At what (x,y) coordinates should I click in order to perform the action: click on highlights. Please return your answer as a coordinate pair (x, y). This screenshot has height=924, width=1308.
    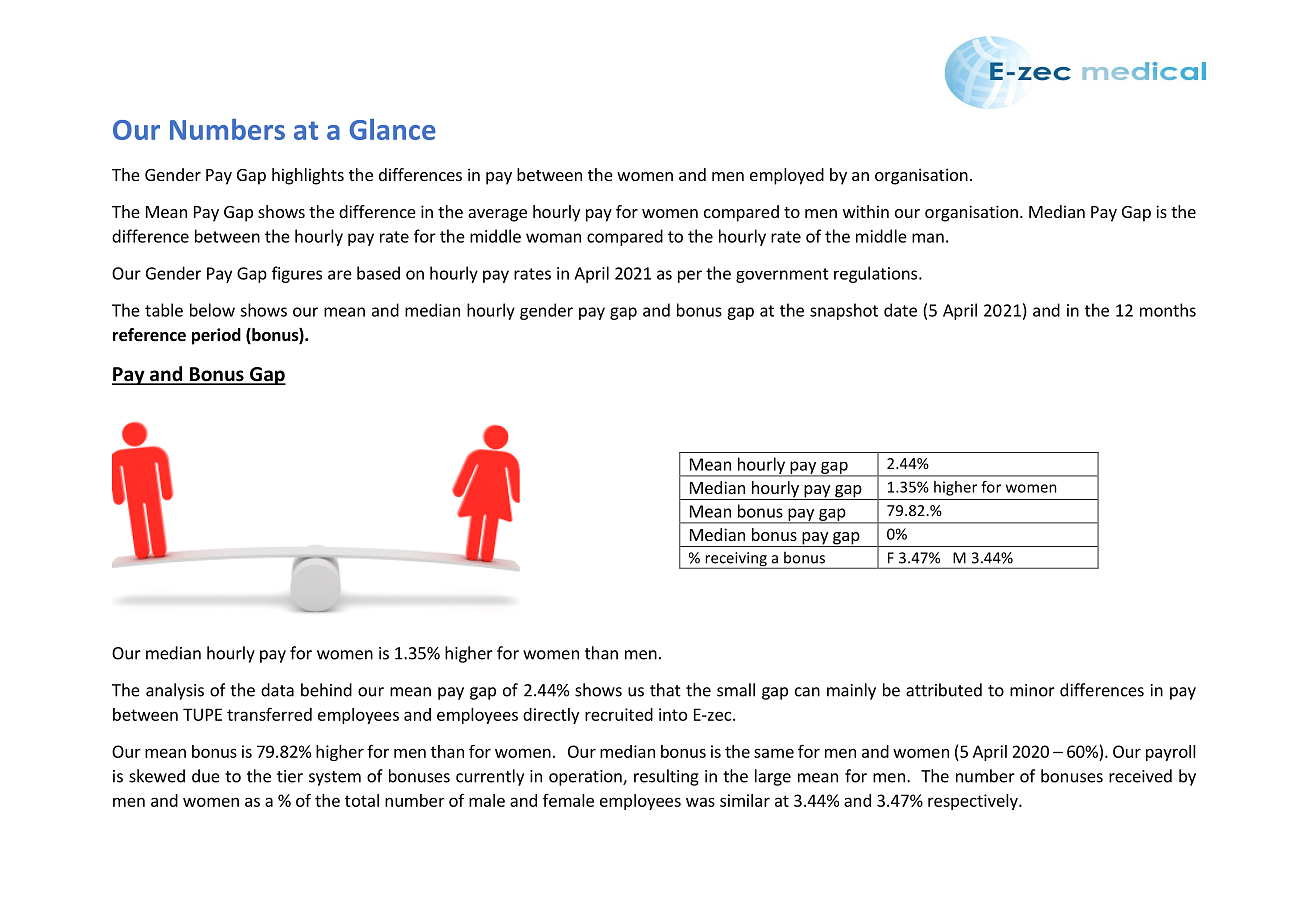
    Looking at the image, I should click on (308, 176).
